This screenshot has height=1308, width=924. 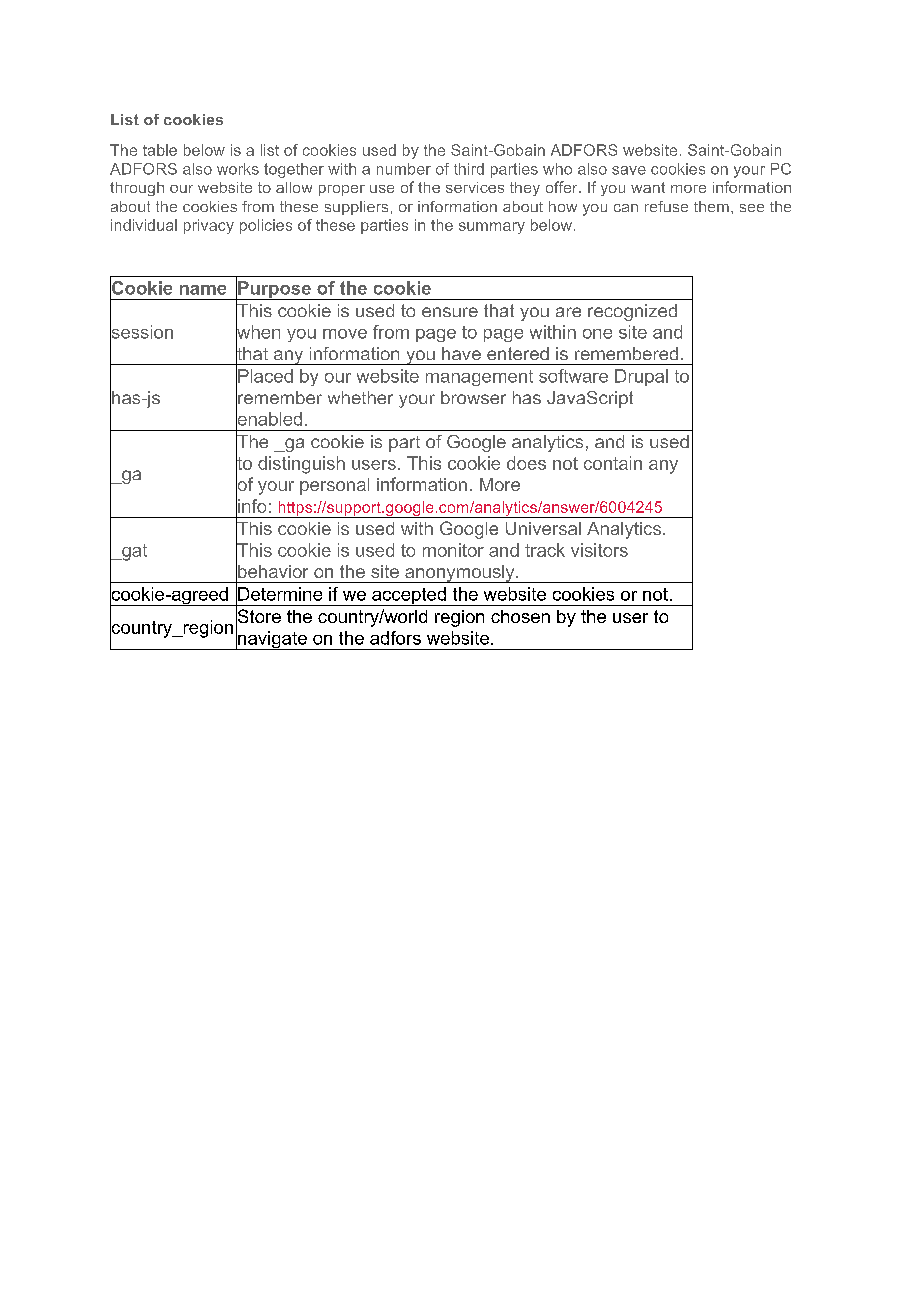 What do you see at coordinates (460, 574) in the screenshot?
I see `anonymously` at bounding box center [460, 574].
